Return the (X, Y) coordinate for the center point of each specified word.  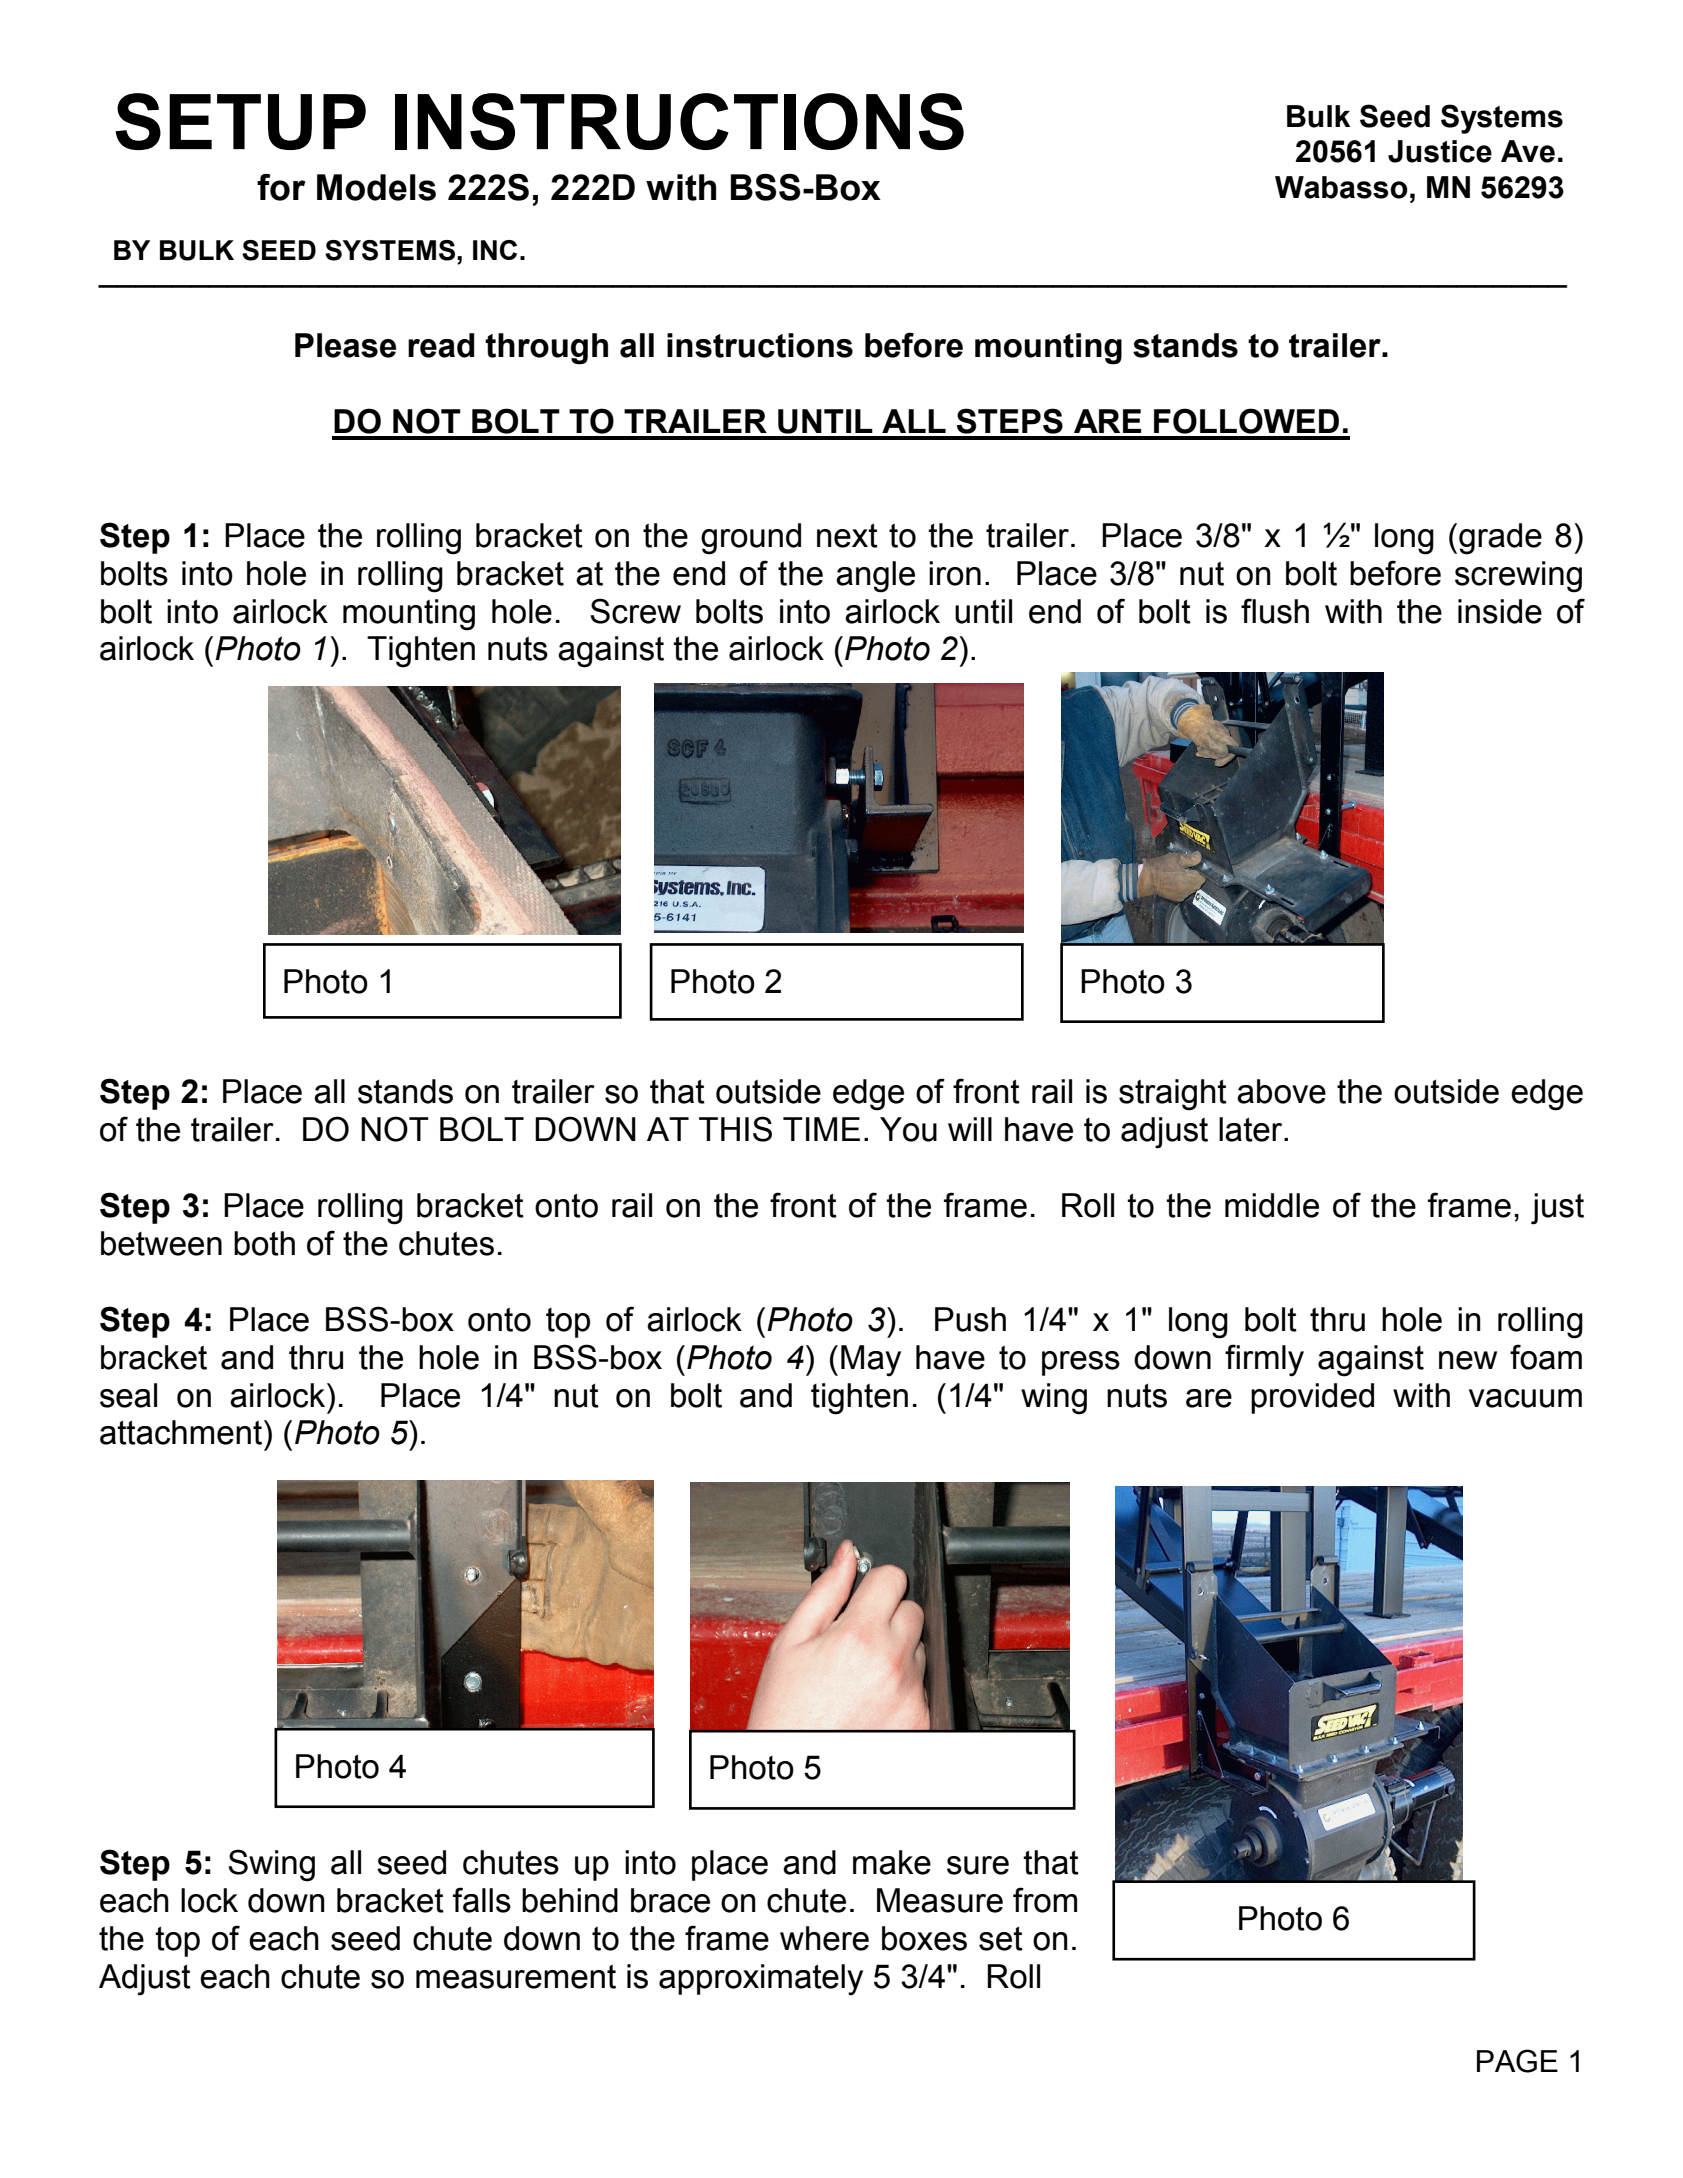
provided (1312, 1398)
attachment (181, 1432)
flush (1275, 611)
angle (875, 577)
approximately (761, 1980)
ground (751, 539)
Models (376, 187)
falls (482, 1900)
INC (495, 250)
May (871, 1361)
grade (1500, 539)
